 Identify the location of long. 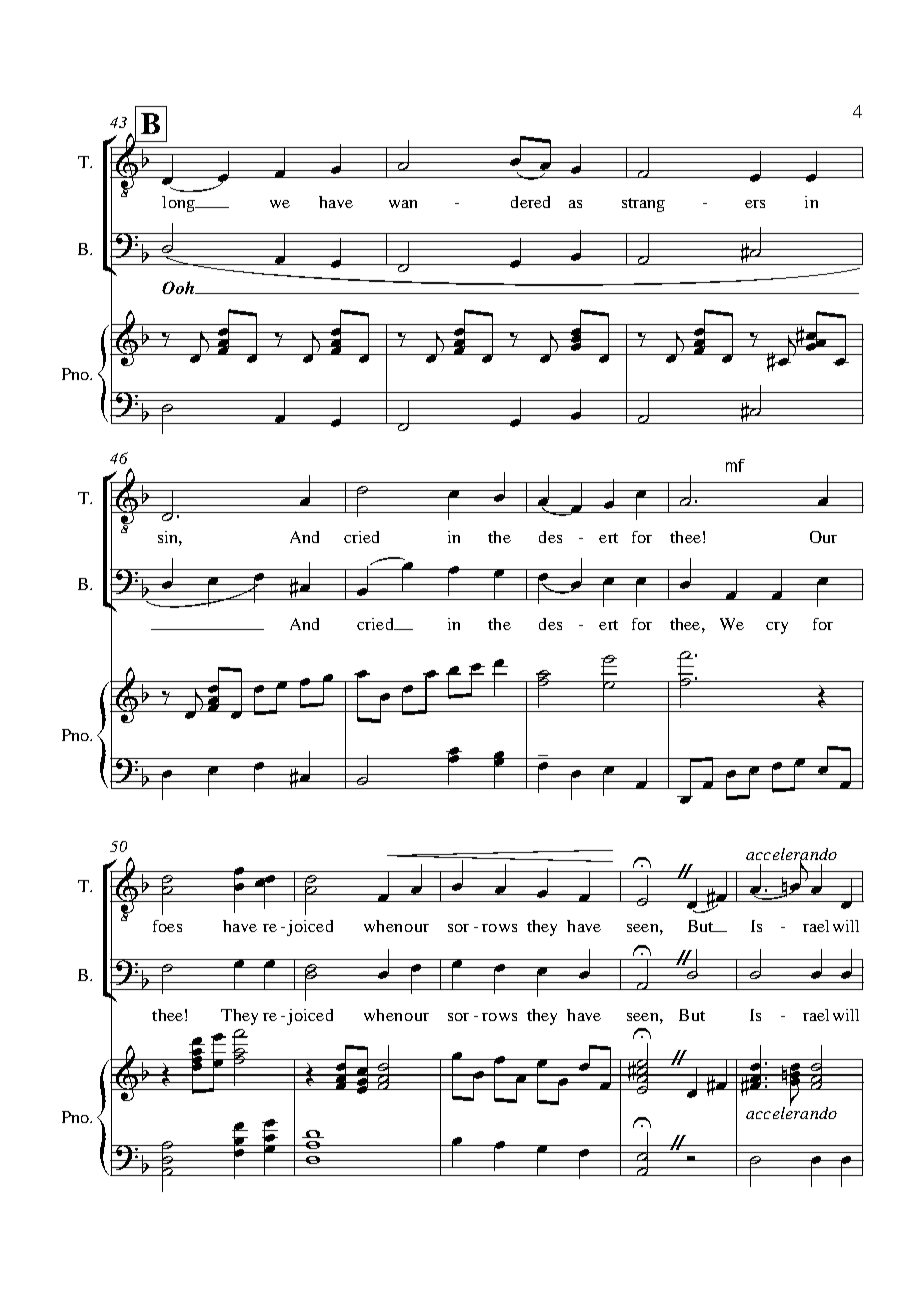
(179, 204).
